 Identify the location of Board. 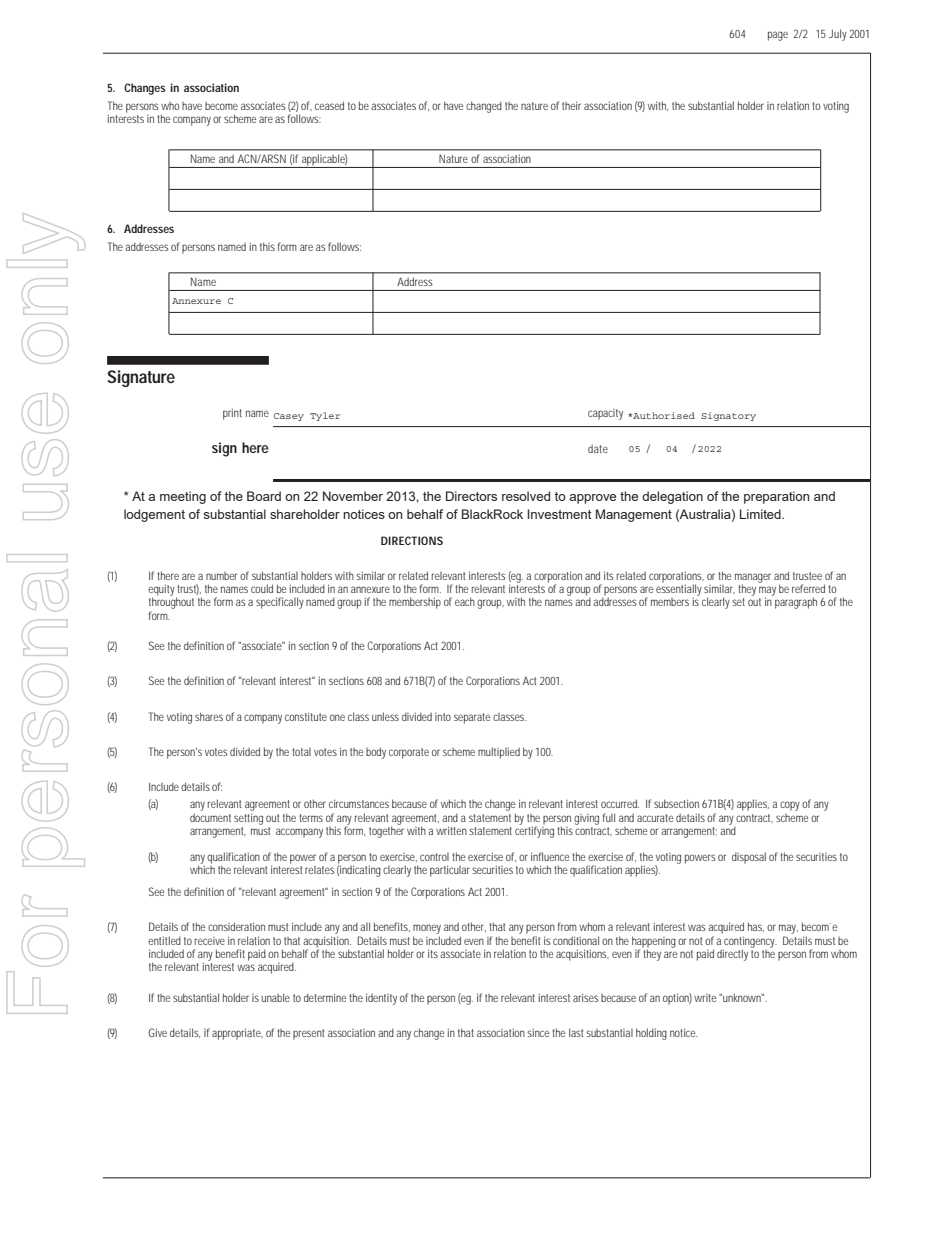
(264, 496).
